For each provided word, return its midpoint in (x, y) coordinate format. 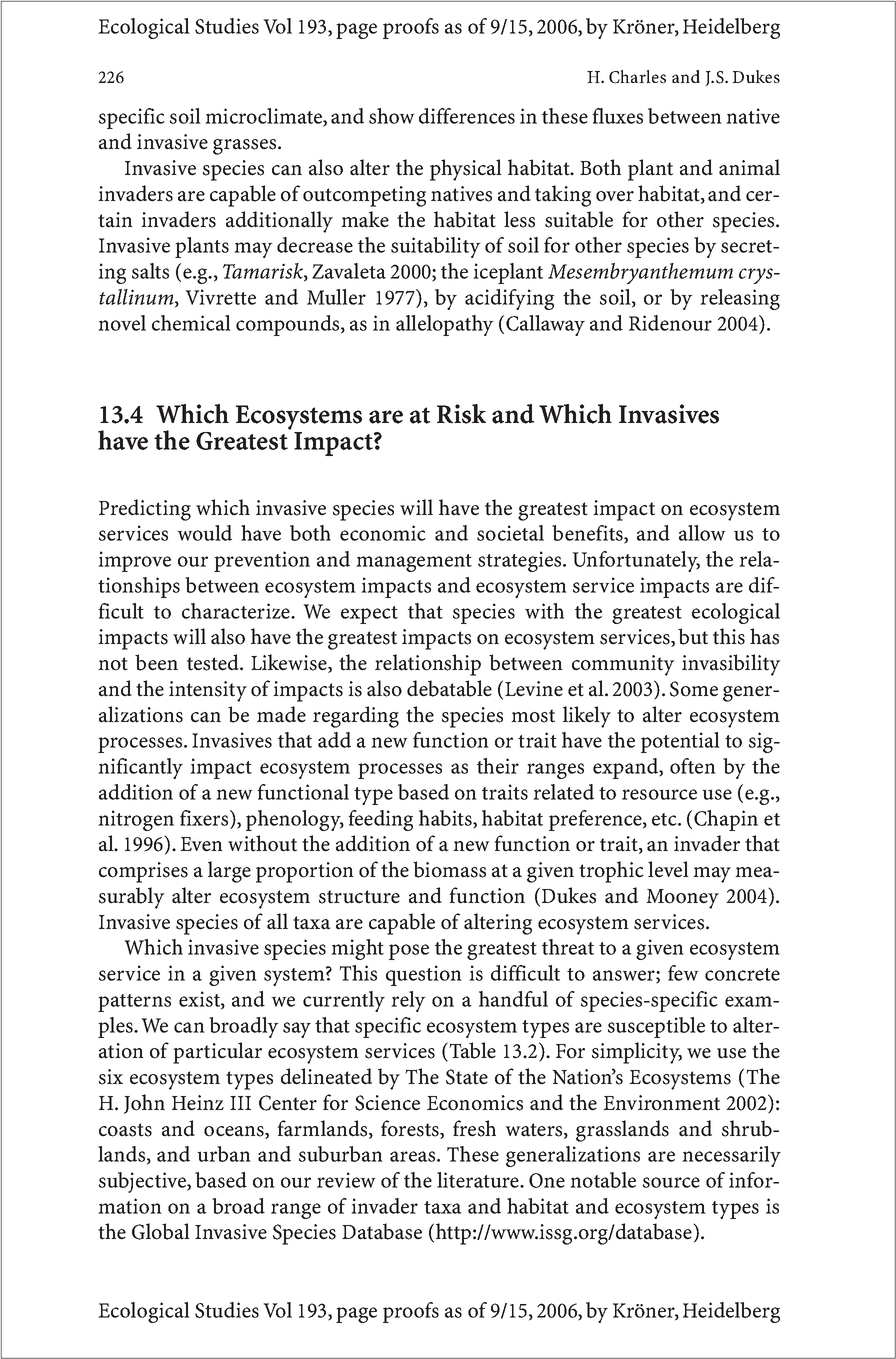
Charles (637, 77)
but (693, 636)
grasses (246, 147)
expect (369, 615)
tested (214, 662)
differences (467, 116)
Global (161, 1231)
